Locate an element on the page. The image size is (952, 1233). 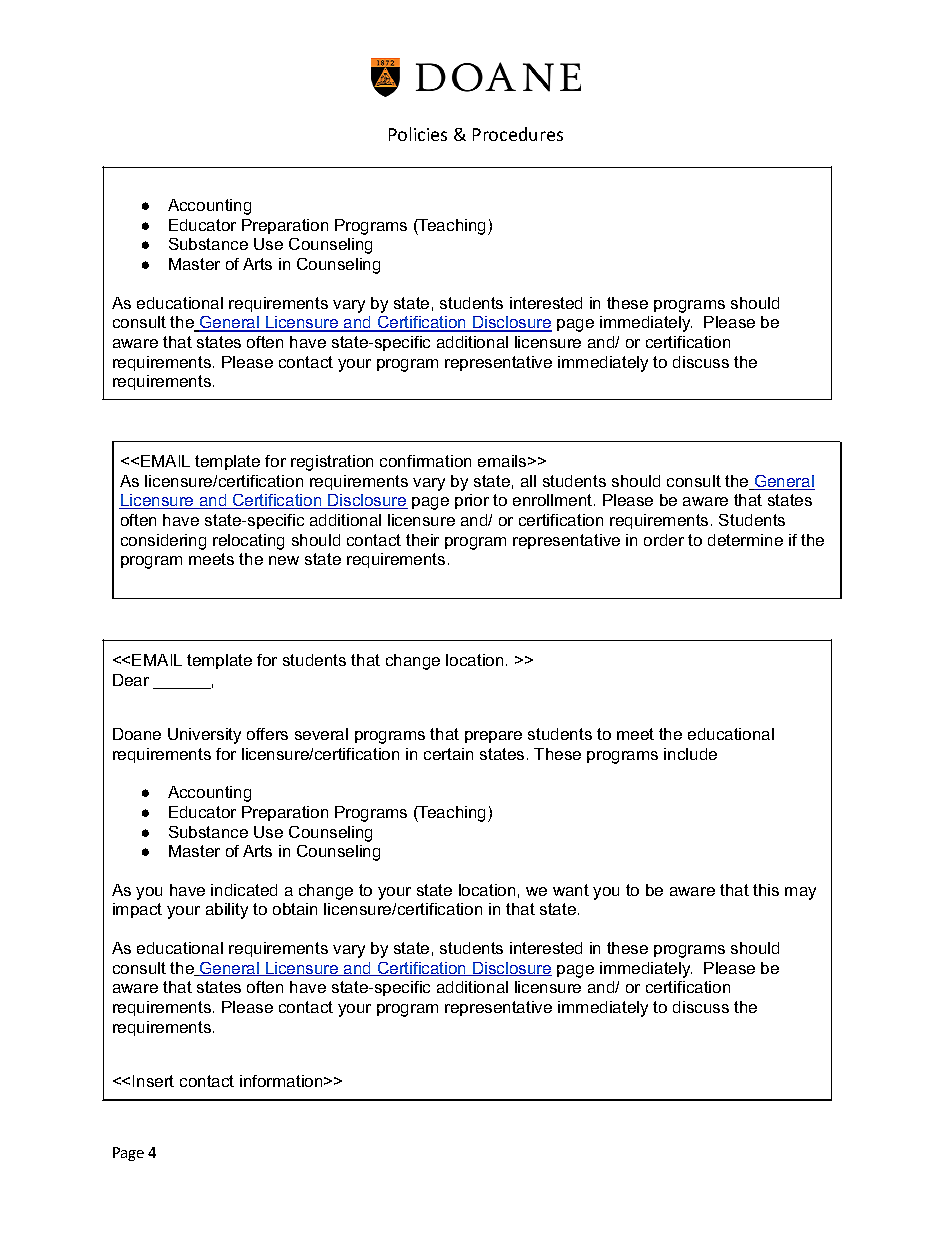
confirmation is located at coordinates (425, 461).
